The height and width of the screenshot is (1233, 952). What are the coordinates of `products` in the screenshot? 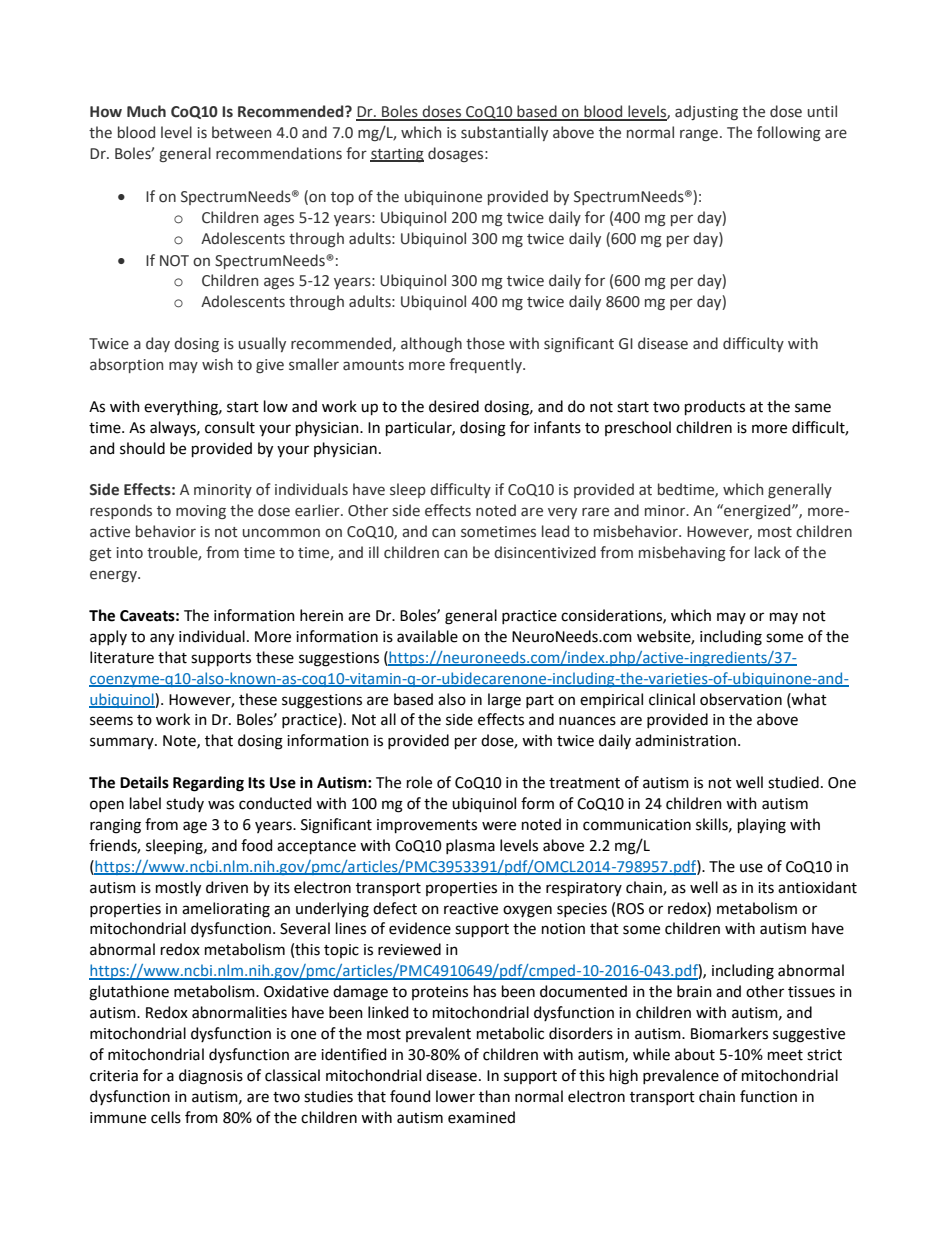 It's located at (715, 407).
